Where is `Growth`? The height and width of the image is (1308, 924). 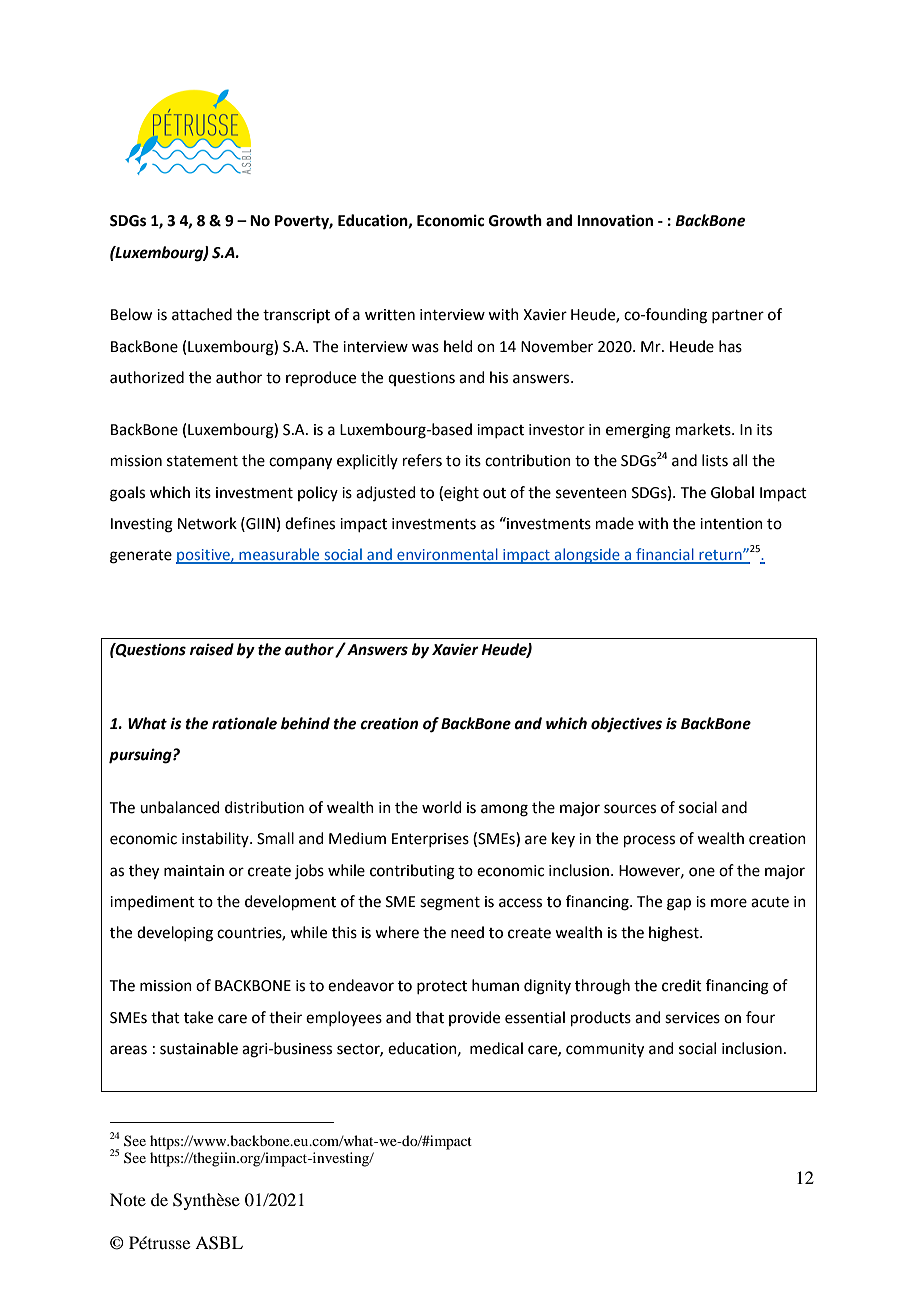 Growth is located at coordinates (515, 220).
